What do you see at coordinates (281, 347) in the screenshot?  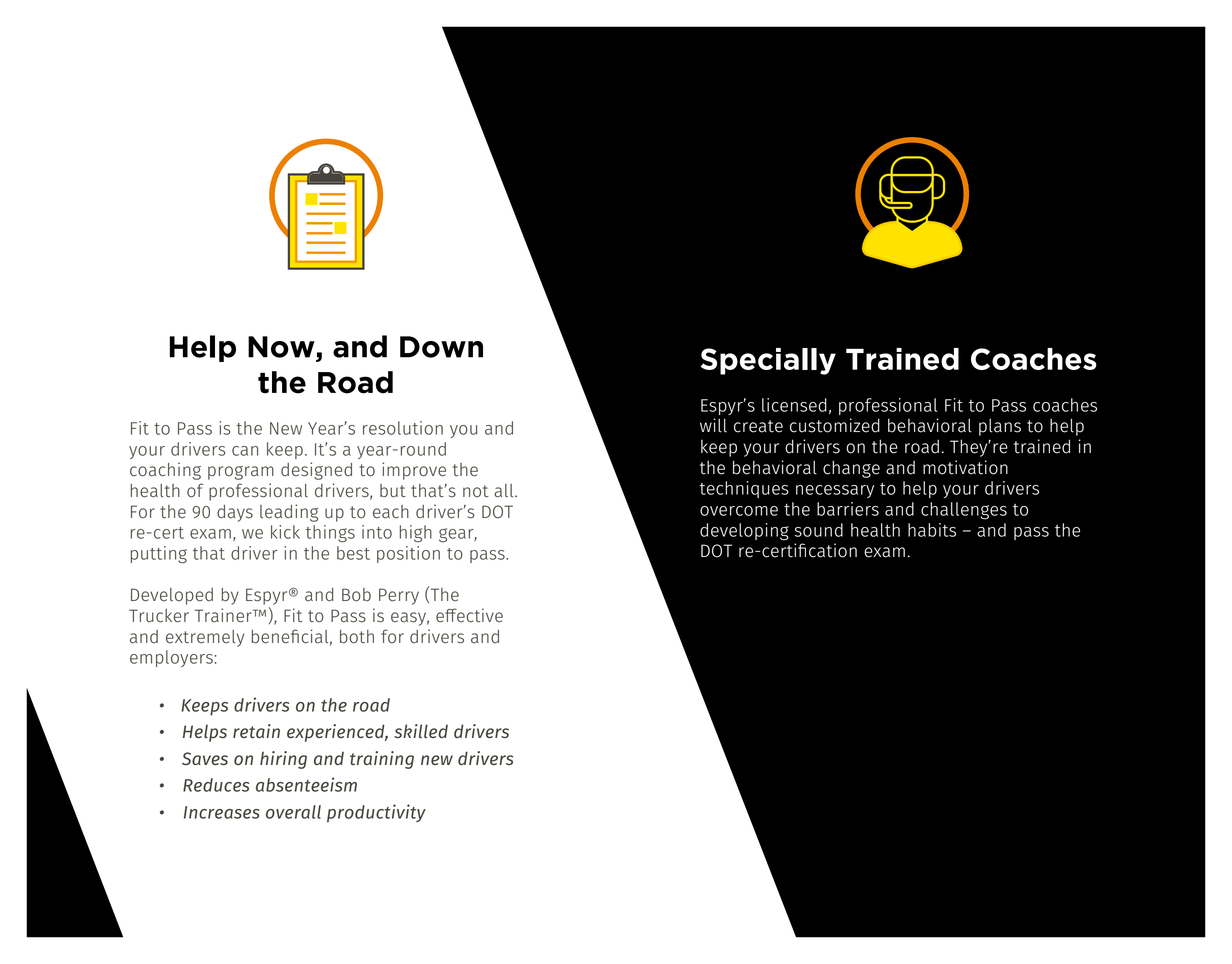 I see `Now` at bounding box center [281, 347].
